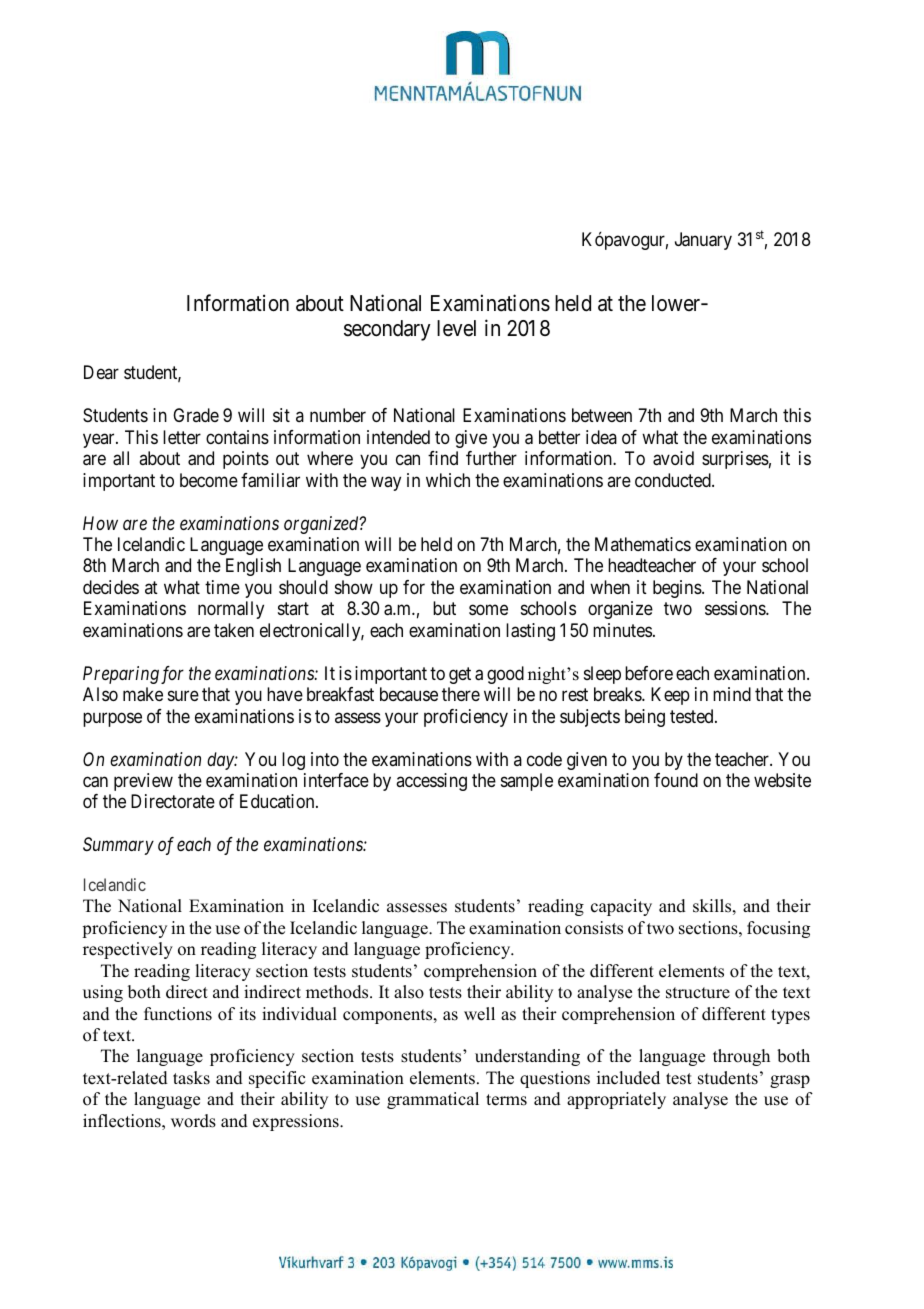 The image size is (924, 1309). I want to click on through, so click(741, 1057).
